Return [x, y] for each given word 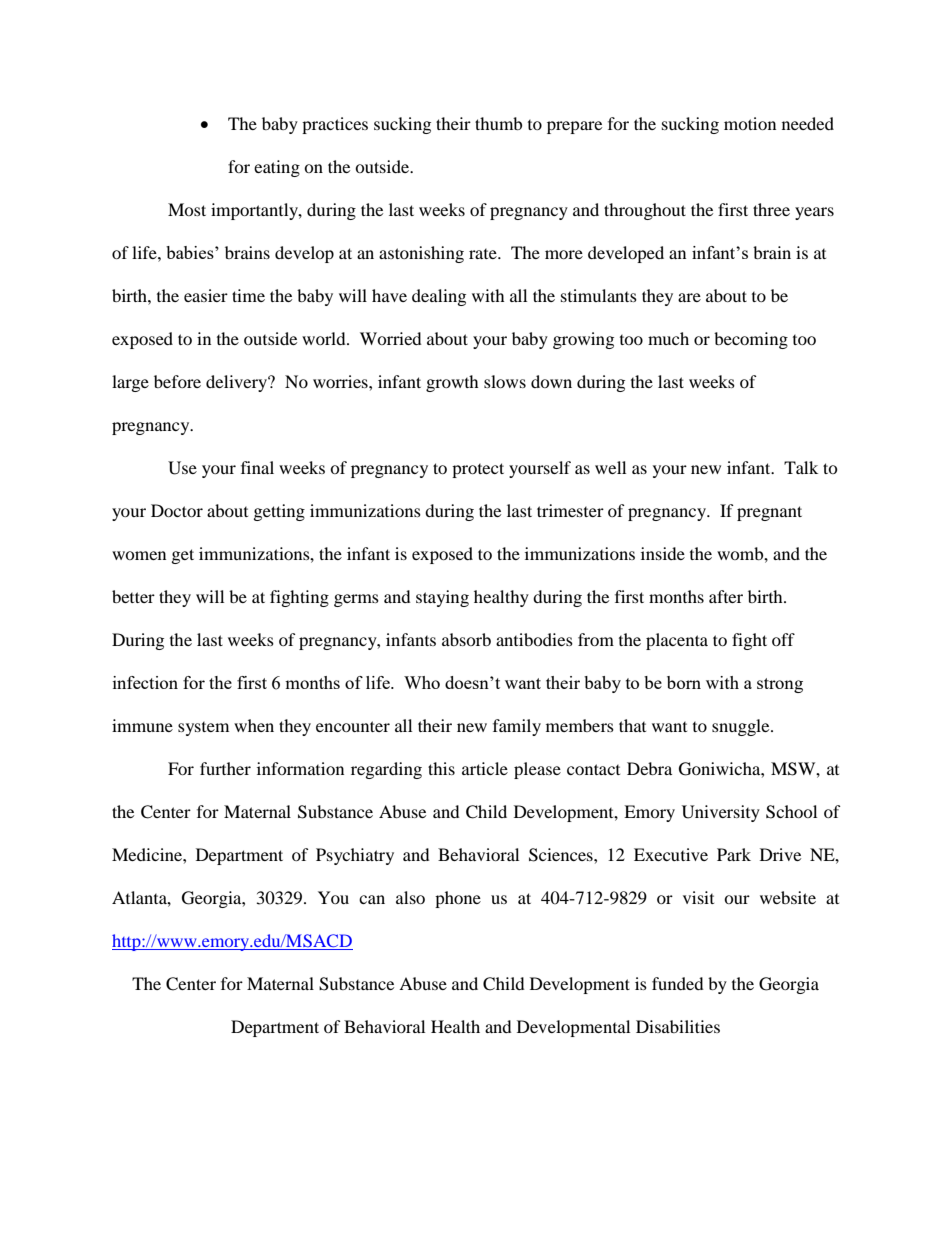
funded [678, 983]
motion [750, 123]
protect [478, 470]
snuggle [742, 727]
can [372, 899]
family [517, 727]
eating [277, 168]
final [257, 467]
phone [458, 899]
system [203, 729]
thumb [498, 123]
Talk [801, 467]
